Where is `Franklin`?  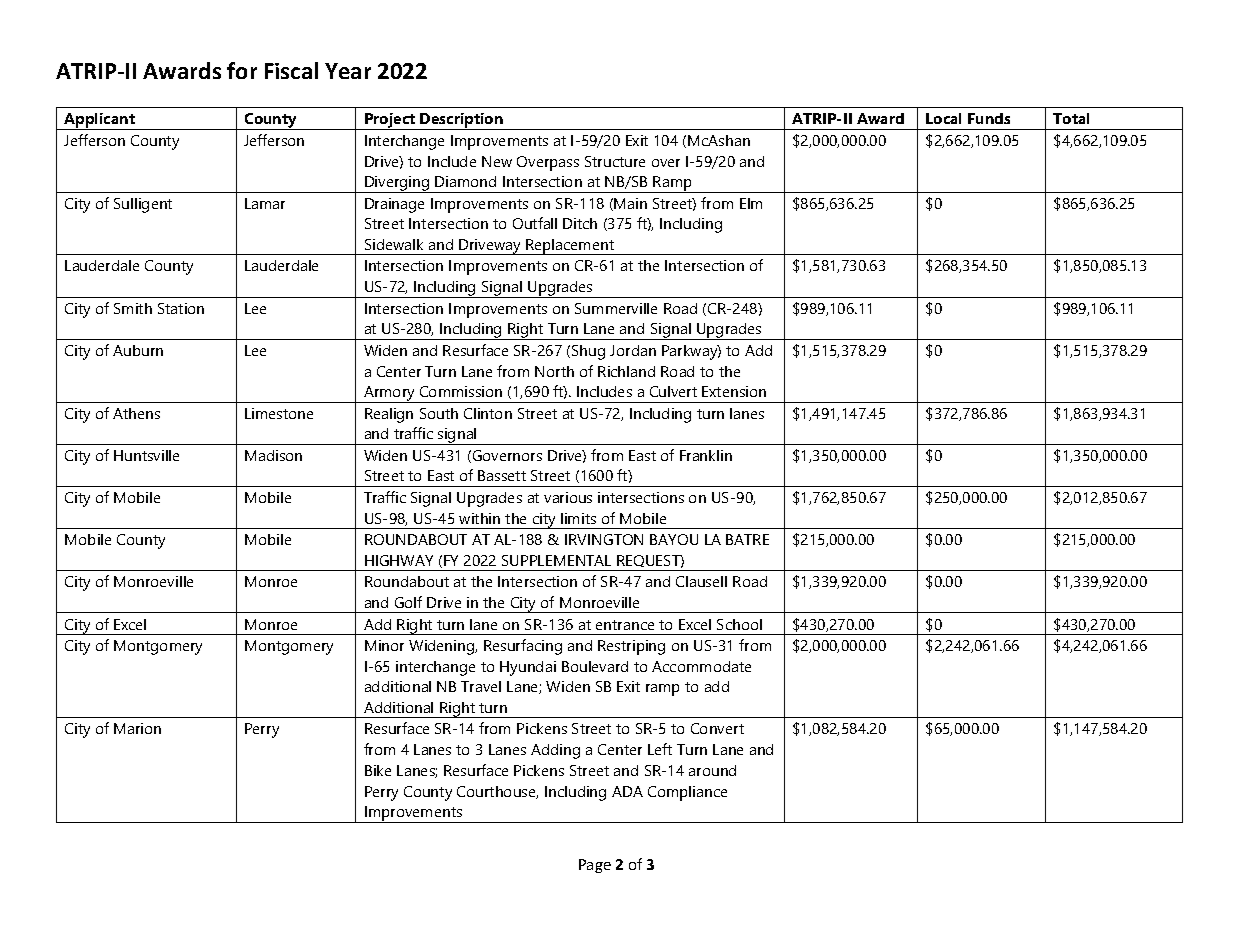
Franklin is located at coordinates (706, 455).
